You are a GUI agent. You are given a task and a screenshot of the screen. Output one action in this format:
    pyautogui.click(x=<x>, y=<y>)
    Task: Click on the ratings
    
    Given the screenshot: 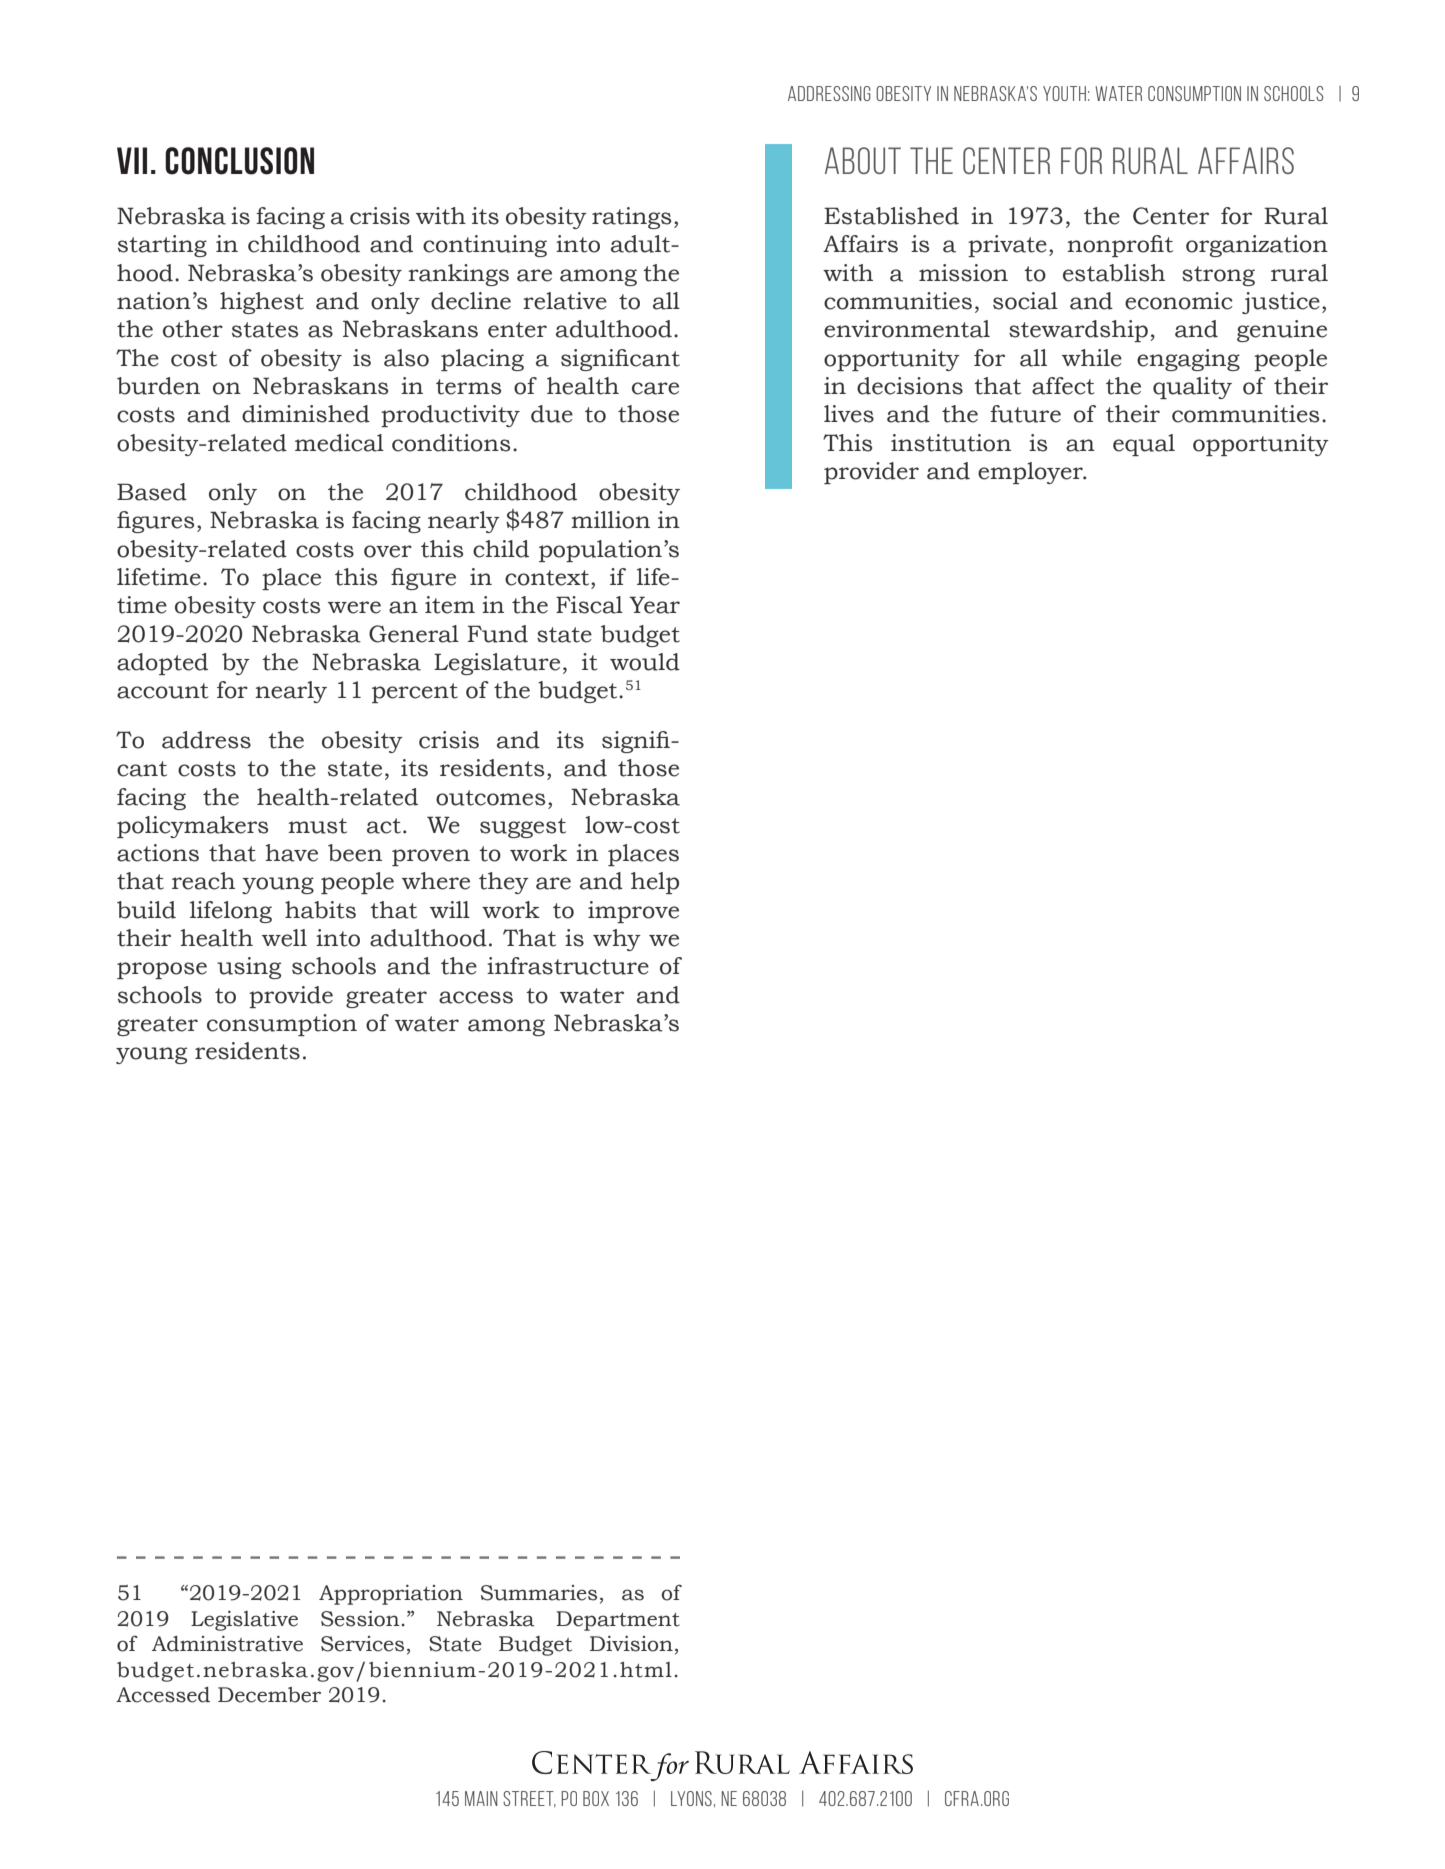 What is the action you would take?
    pyautogui.click(x=631, y=218)
